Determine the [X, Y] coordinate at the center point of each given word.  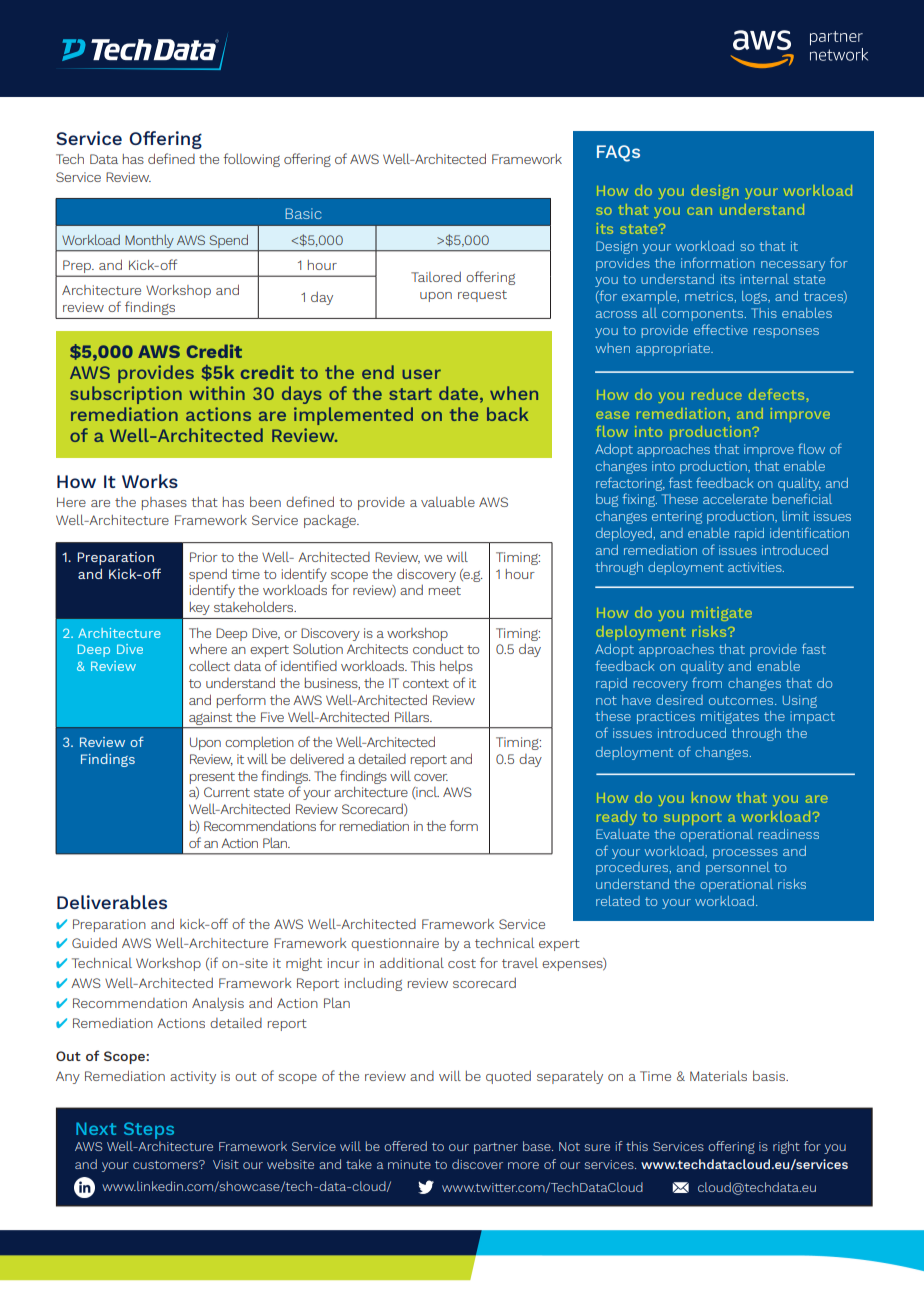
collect [209, 665]
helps [456, 667]
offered [405, 1146]
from [707, 682]
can [699, 211]
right [786, 1147]
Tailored [436, 276]
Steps [149, 1130]
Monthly [149, 241]
